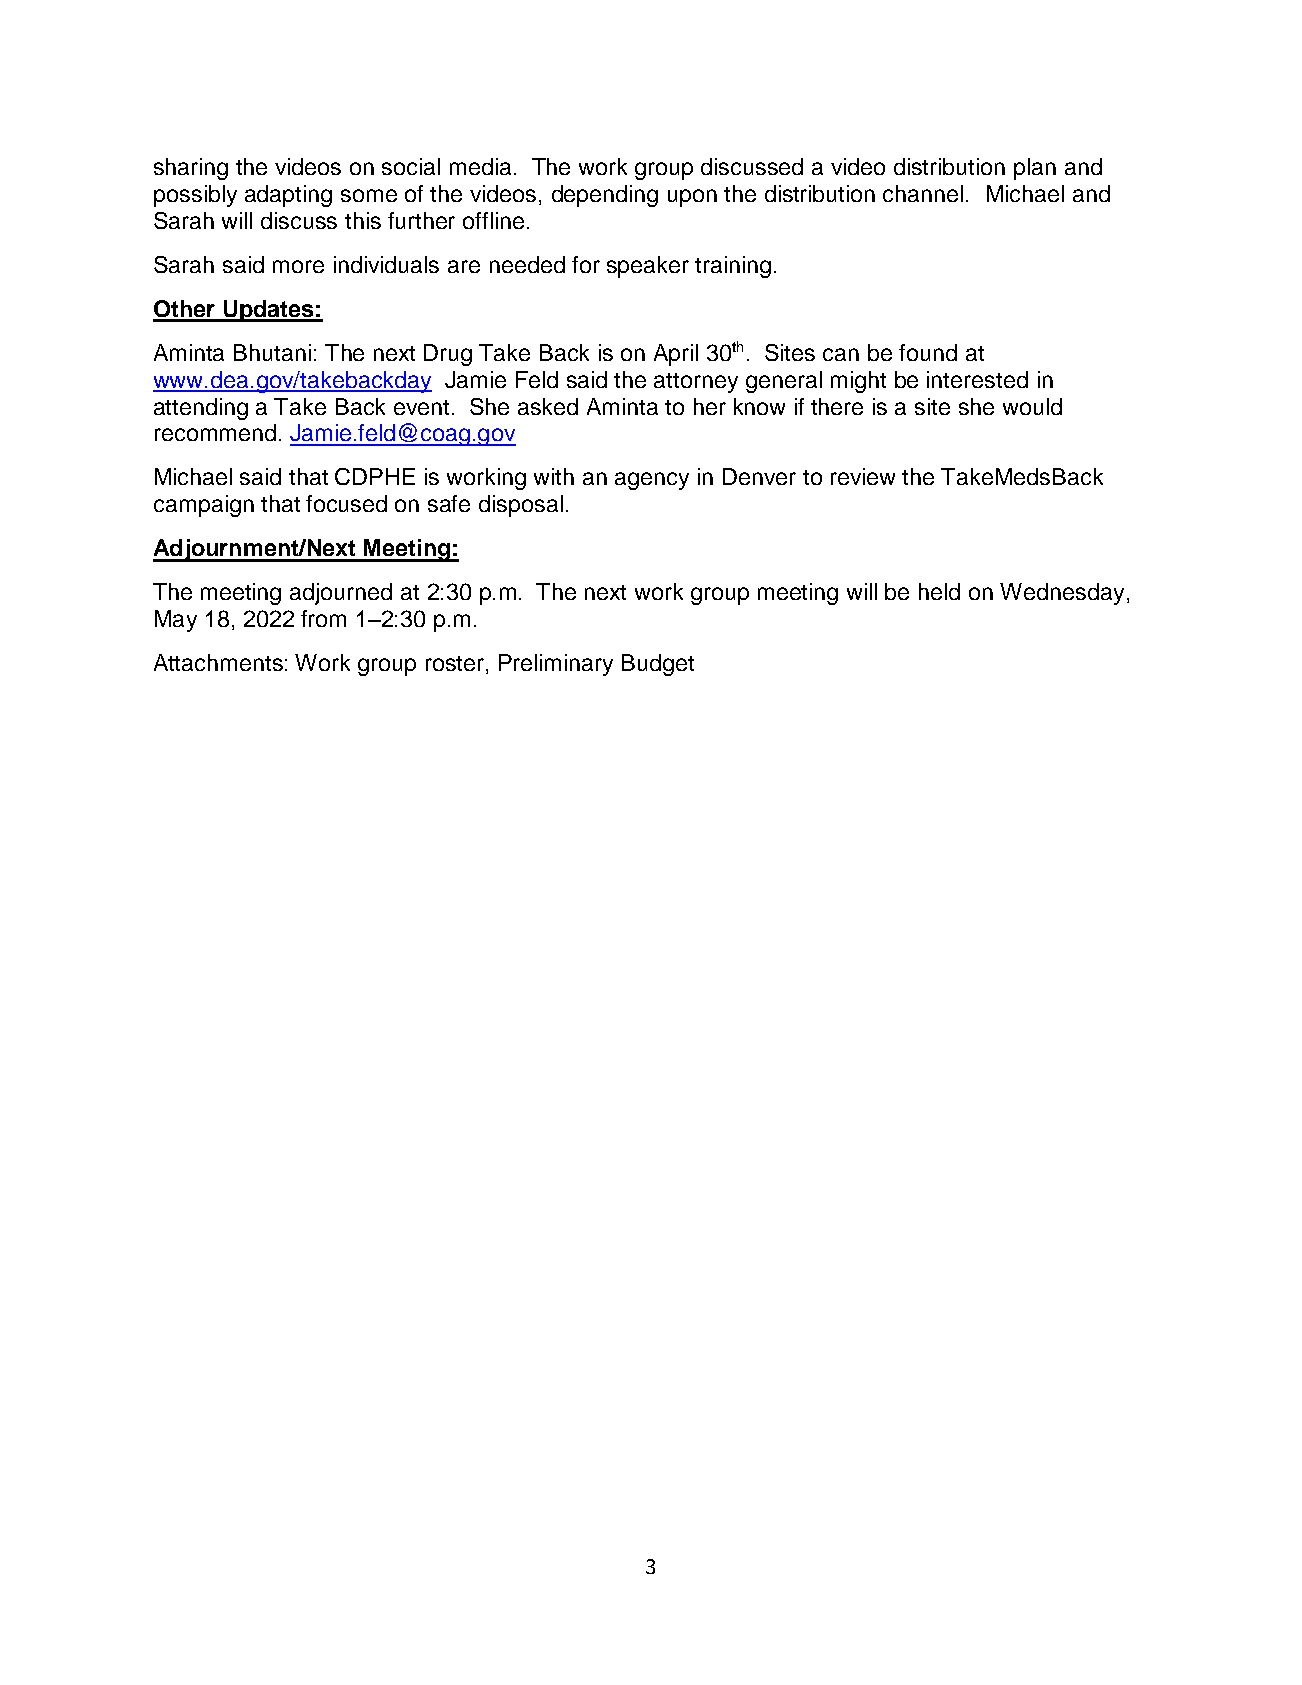 This document has height=1685, width=1302. Describe the element at coordinates (605, 196) in the document. I see `depending` at that location.
